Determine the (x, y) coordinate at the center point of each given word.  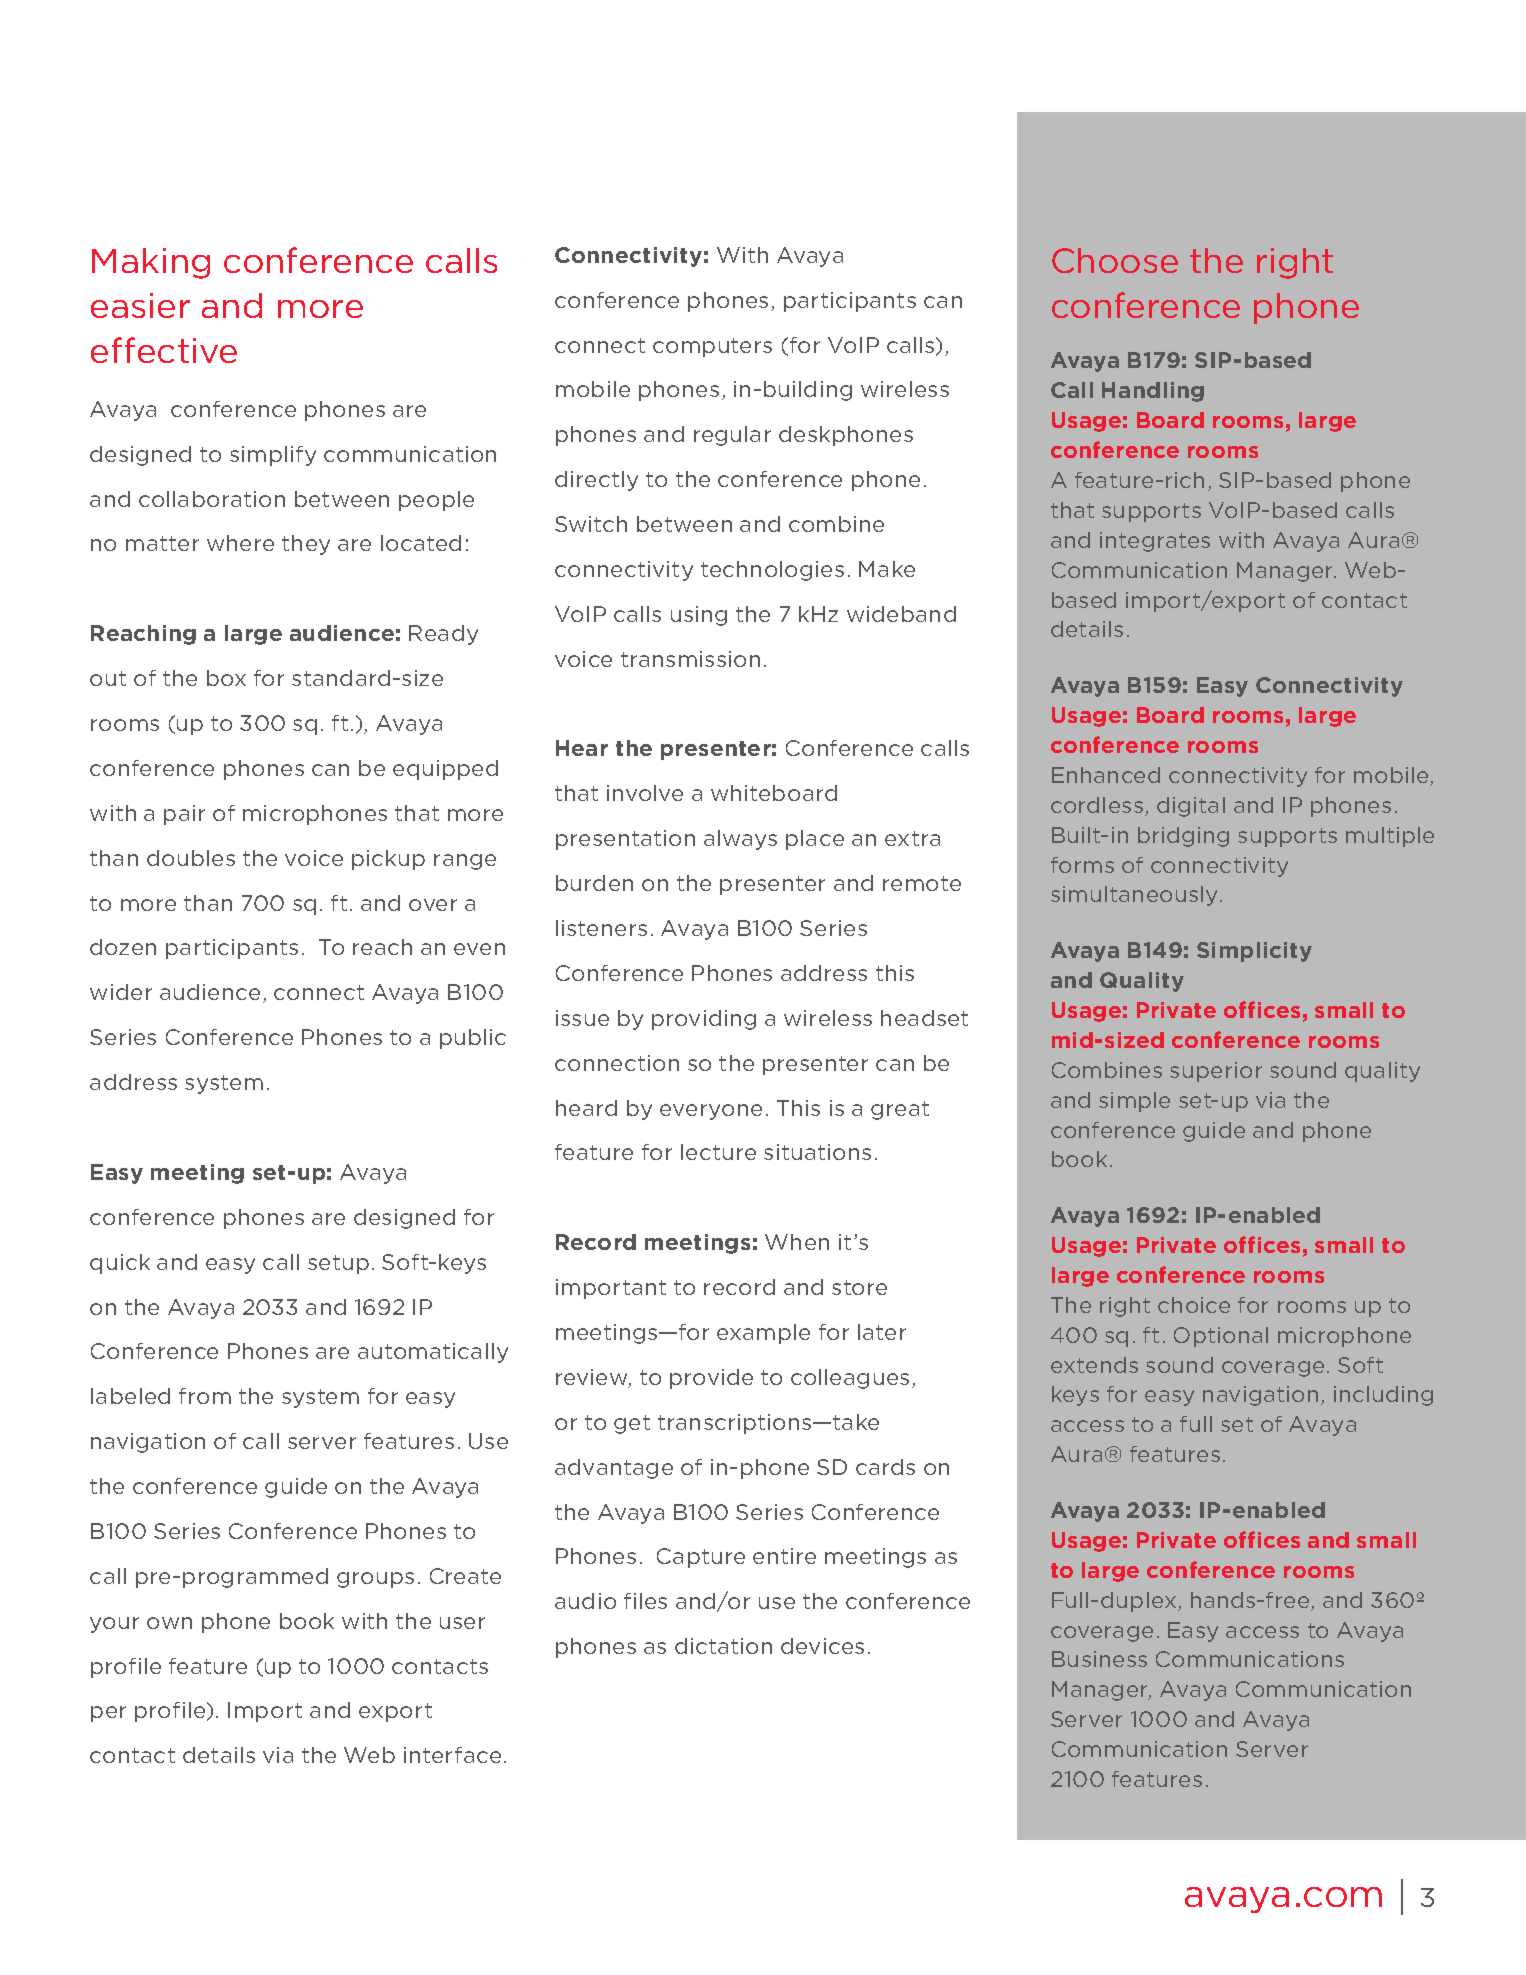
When (797, 1242)
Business (1099, 1659)
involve (645, 793)
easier (140, 305)
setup (338, 1264)
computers (712, 347)
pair (184, 815)
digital (1191, 807)
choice (1194, 1305)
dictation (723, 1646)
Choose (1115, 260)
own (169, 1623)
